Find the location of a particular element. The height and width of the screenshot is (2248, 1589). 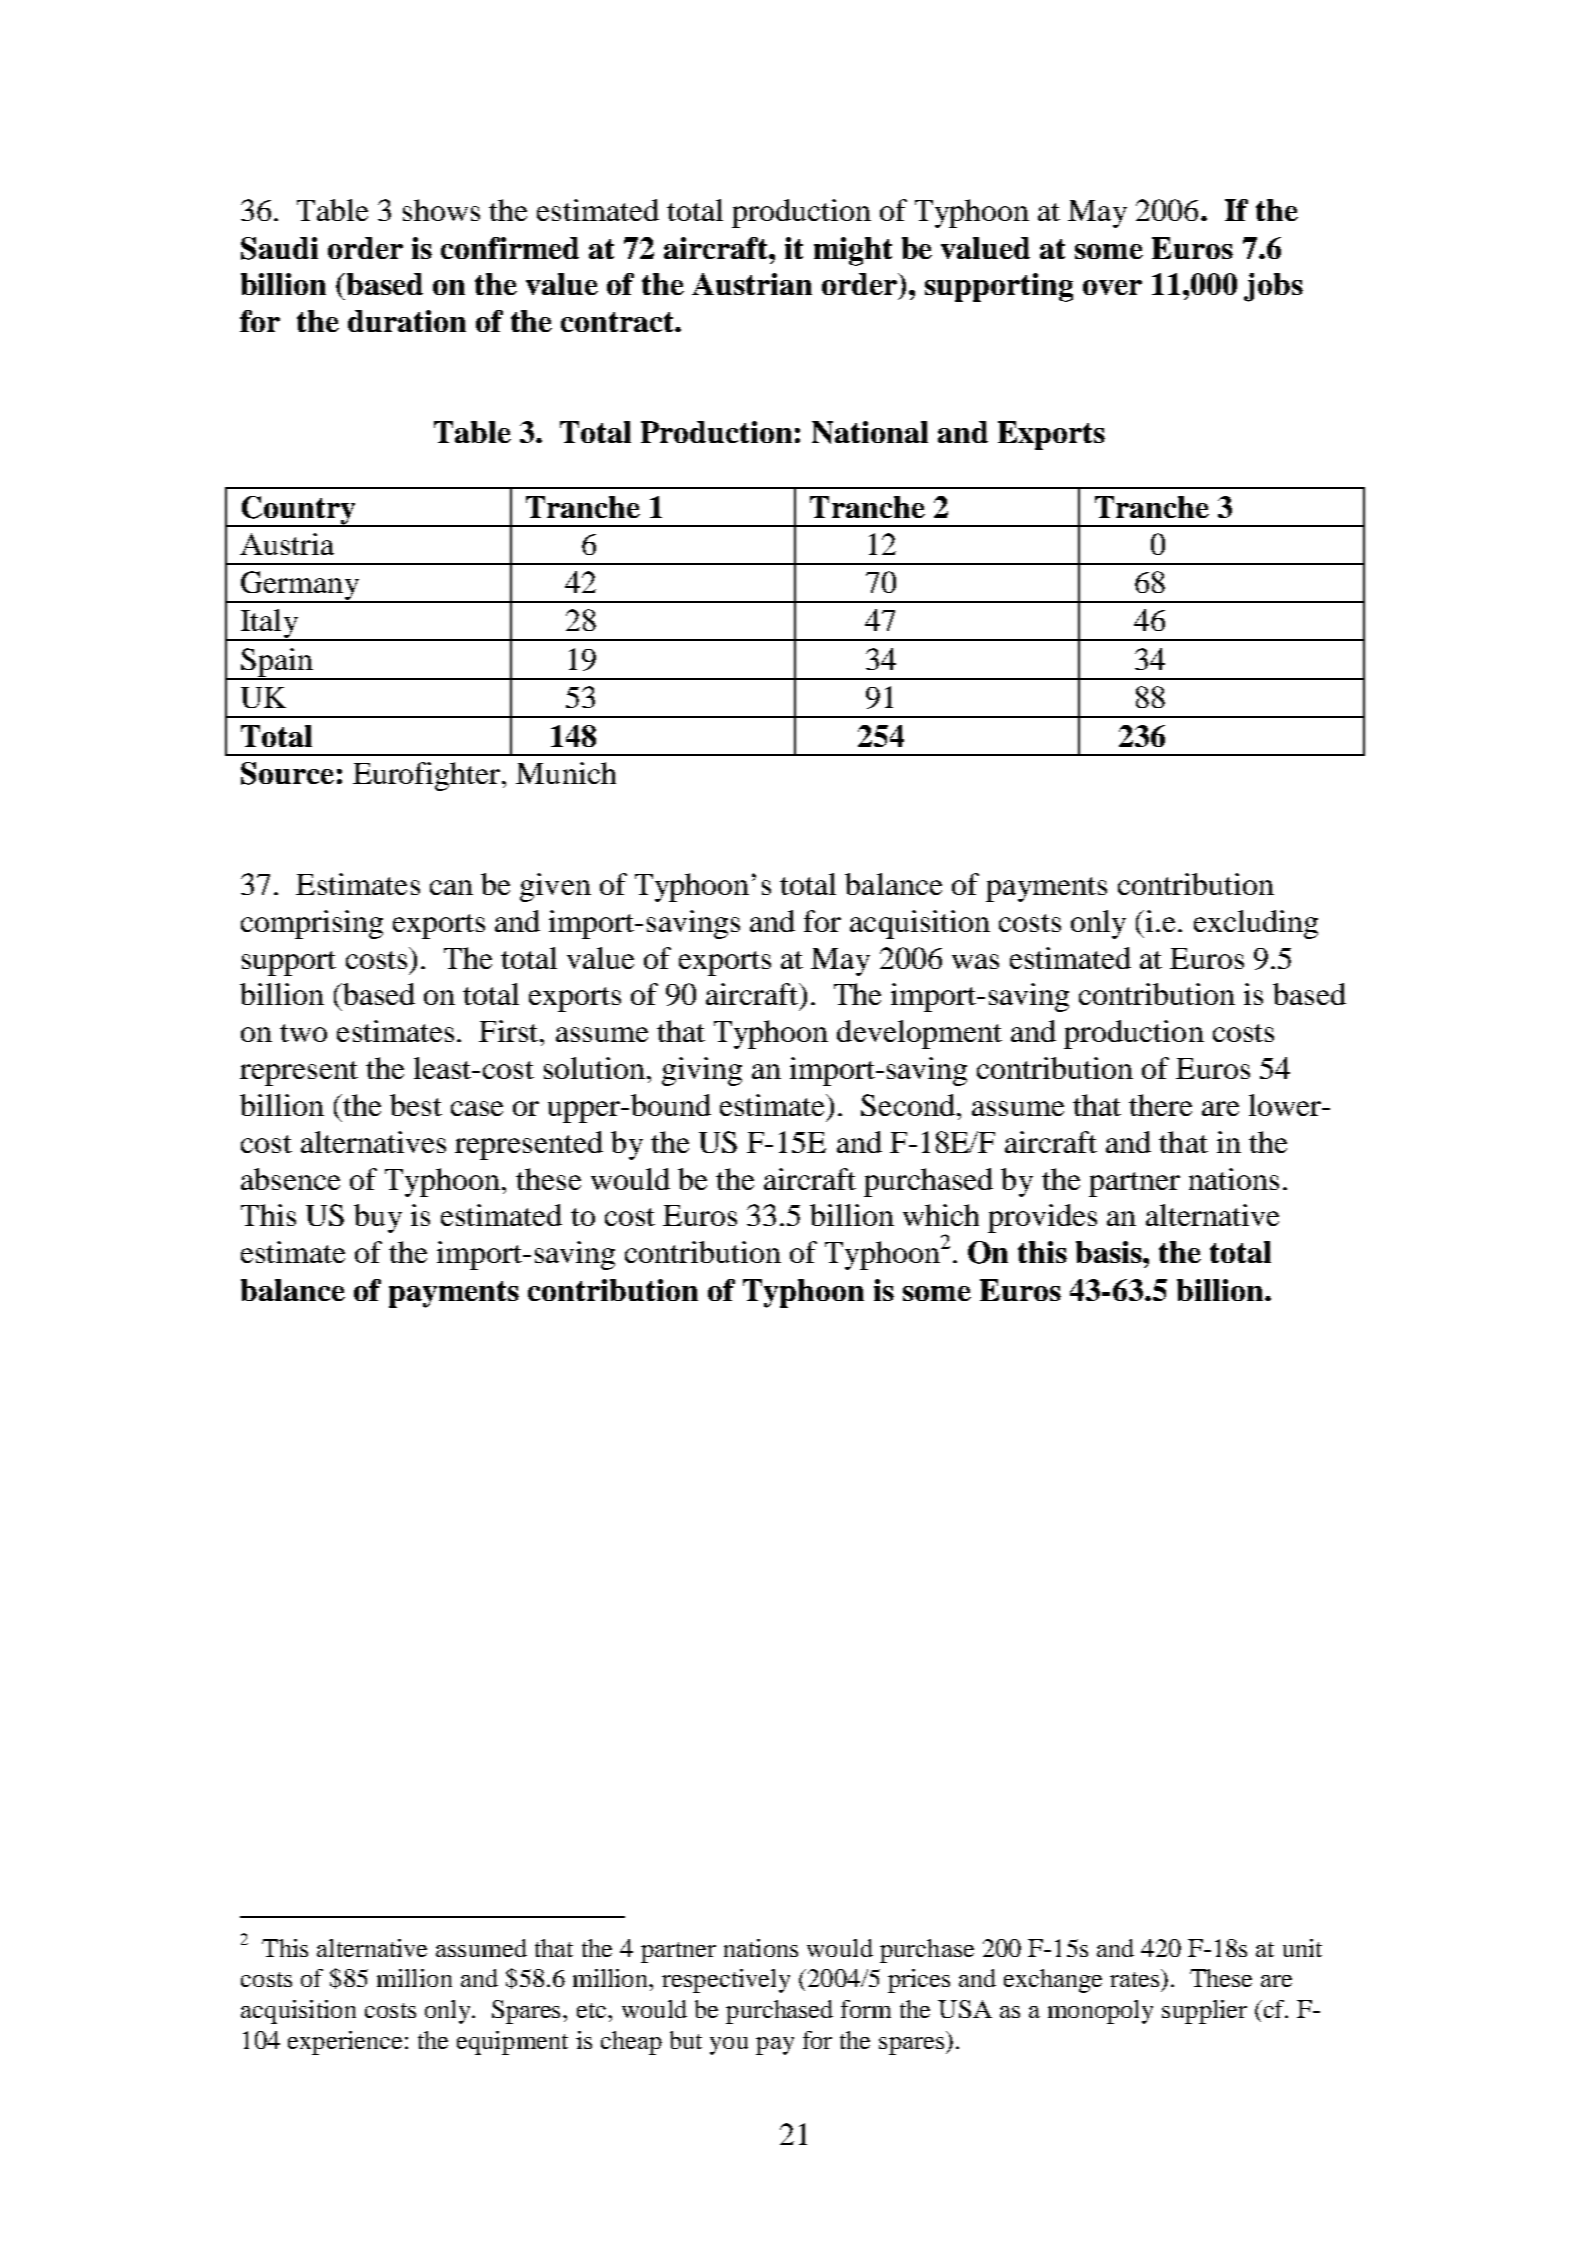

might is located at coordinates (853, 251).
